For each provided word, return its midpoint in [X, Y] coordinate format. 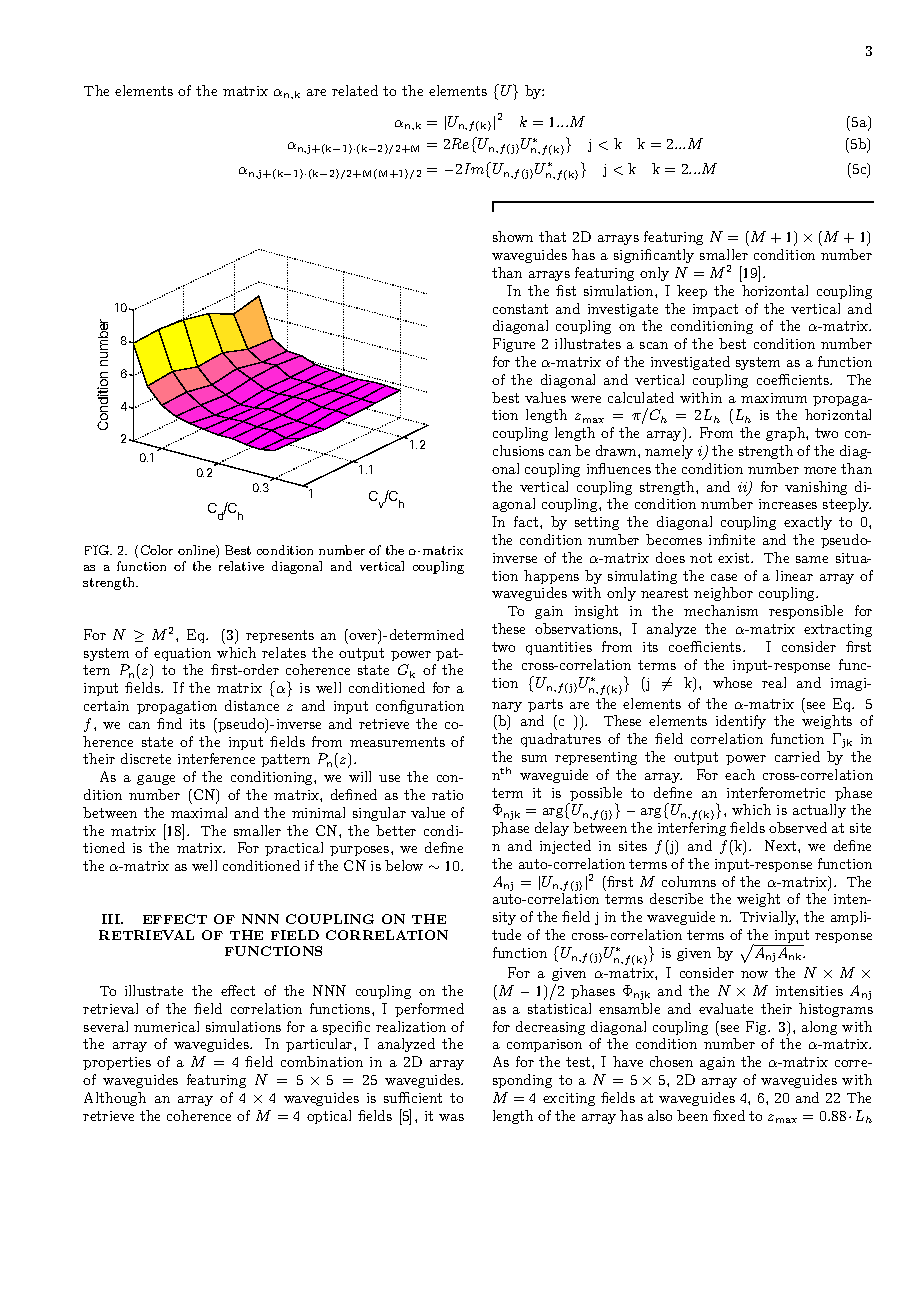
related [355, 90]
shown [513, 236]
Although [115, 1099]
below [404, 865]
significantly [654, 256]
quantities [559, 648]
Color [157, 550]
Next [782, 845]
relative [241, 566]
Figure [514, 345]
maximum [774, 398]
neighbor [723, 594]
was [451, 1117]
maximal [199, 812]
